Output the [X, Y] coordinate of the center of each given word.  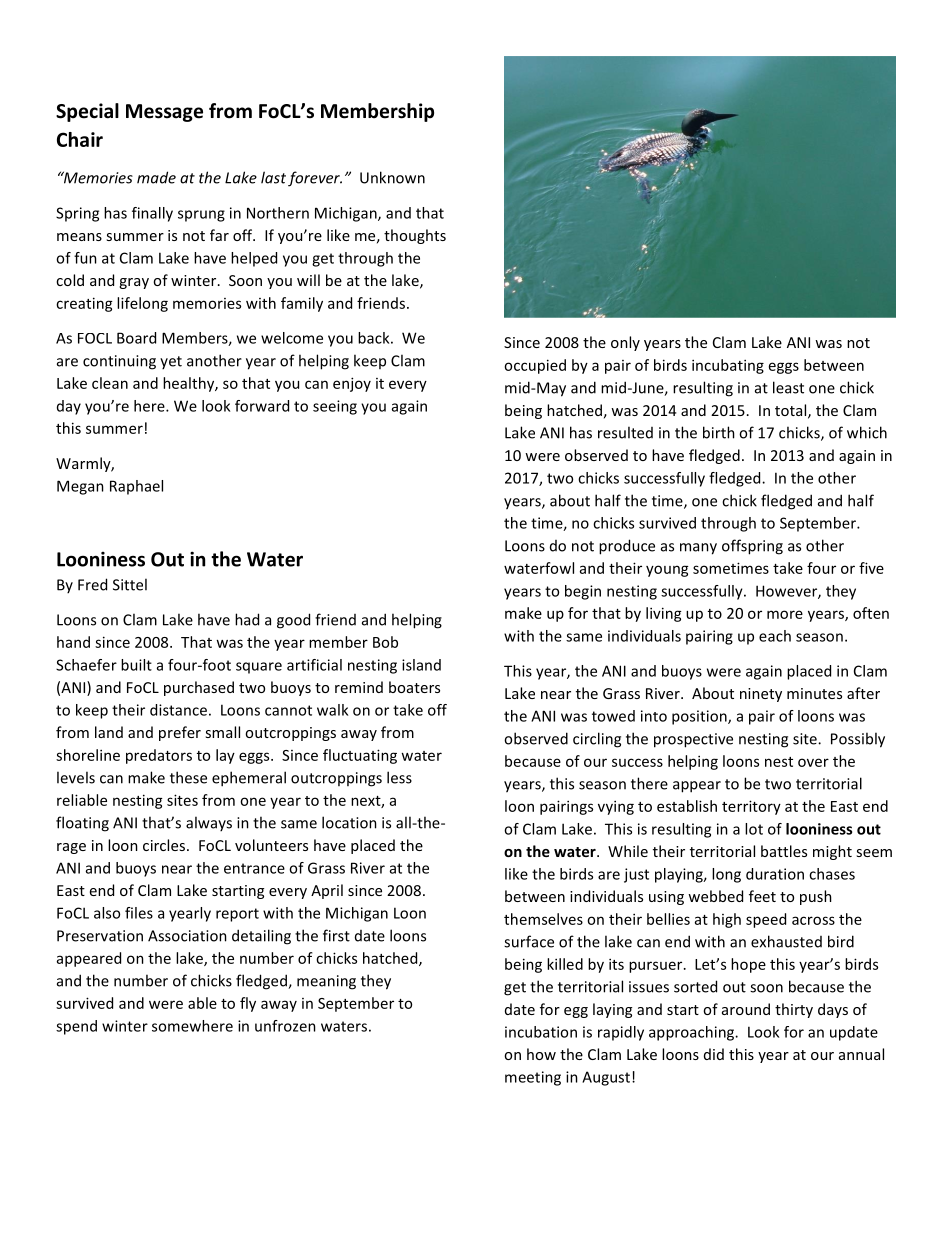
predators [159, 756]
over [813, 762]
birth [719, 432]
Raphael [136, 487]
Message [164, 113]
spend [76, 1027]
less [399, 777]
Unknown [392, 177]
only [625, 343]
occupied [535, 366]
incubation [541, 1032]
